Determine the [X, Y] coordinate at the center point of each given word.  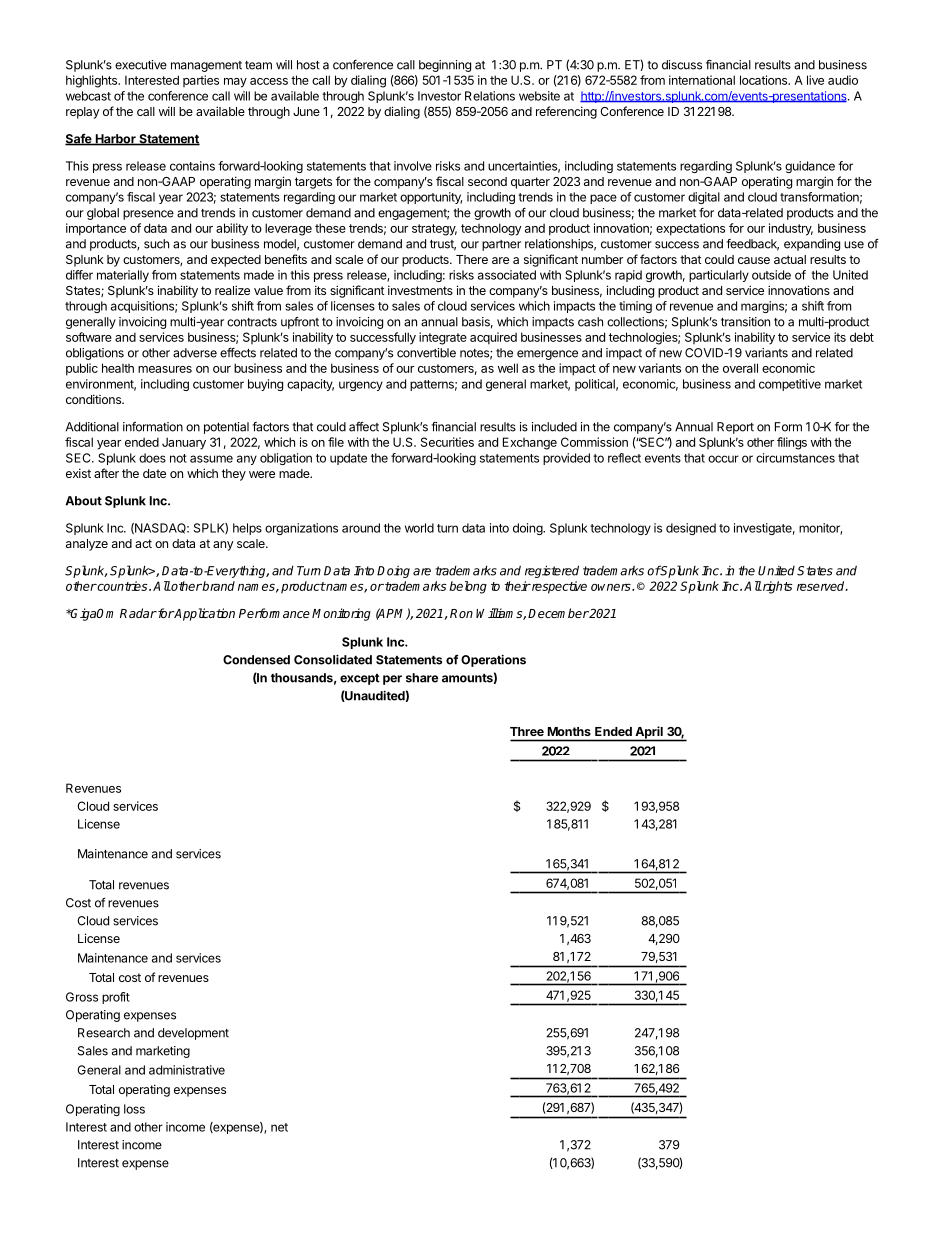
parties [201, 81]
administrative [187, 1070]
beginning [445, 66]
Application [204, 614]
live [815, 80]
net [279, 1127]
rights [776, 587]
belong [468, 587]
